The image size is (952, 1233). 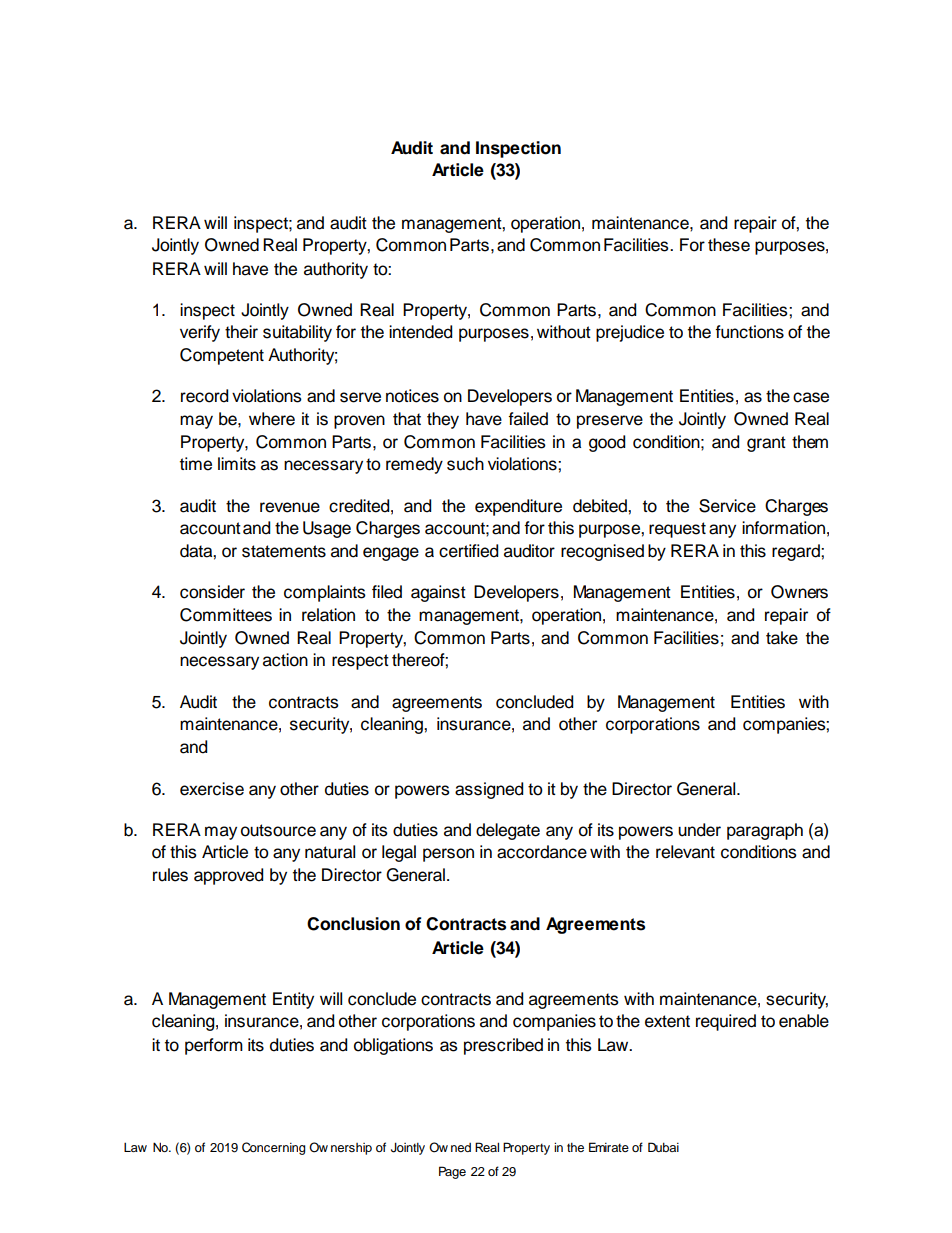 I want to click on Concerning, so click(x=273, y=1148).
